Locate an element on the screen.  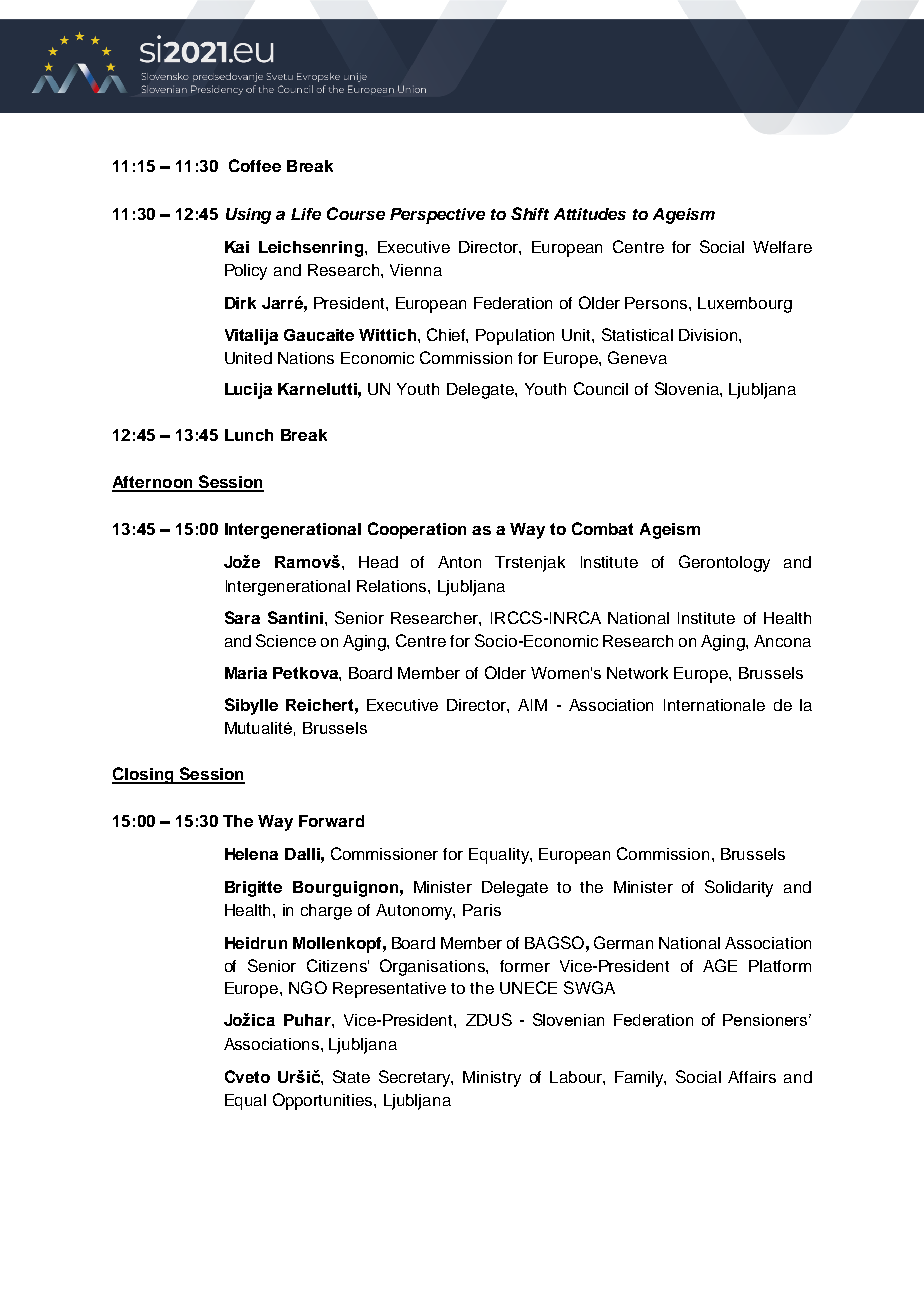
Sara is located at coordinates (242, 617).
